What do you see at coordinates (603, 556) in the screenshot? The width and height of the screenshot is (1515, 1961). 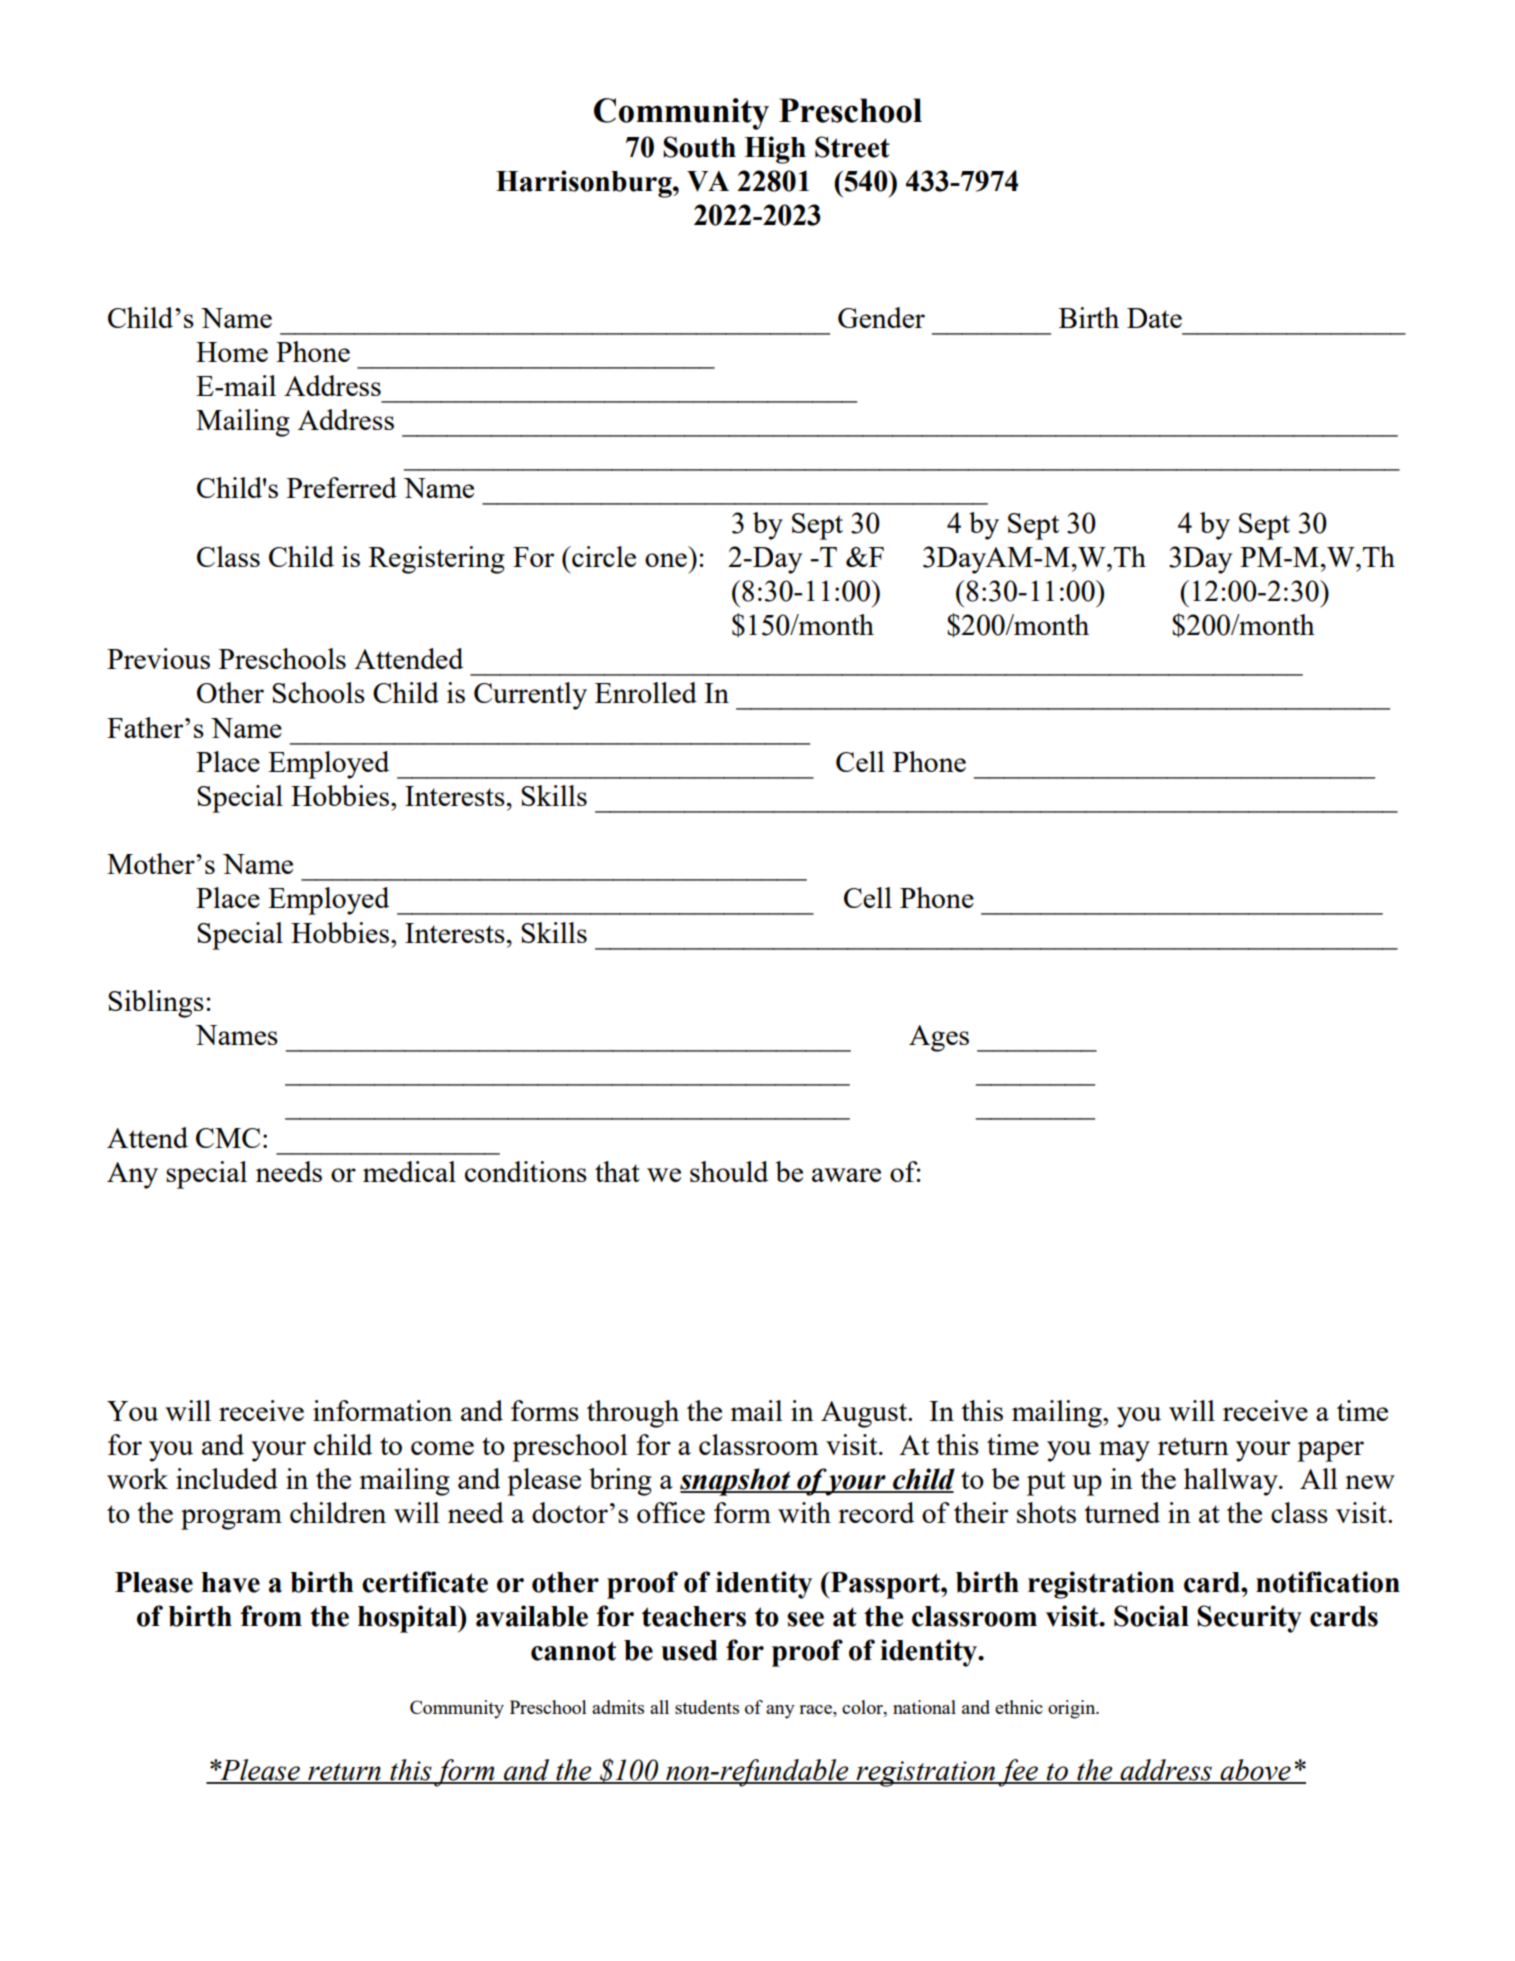 I see `circle` at bounding box center [603, 556].
